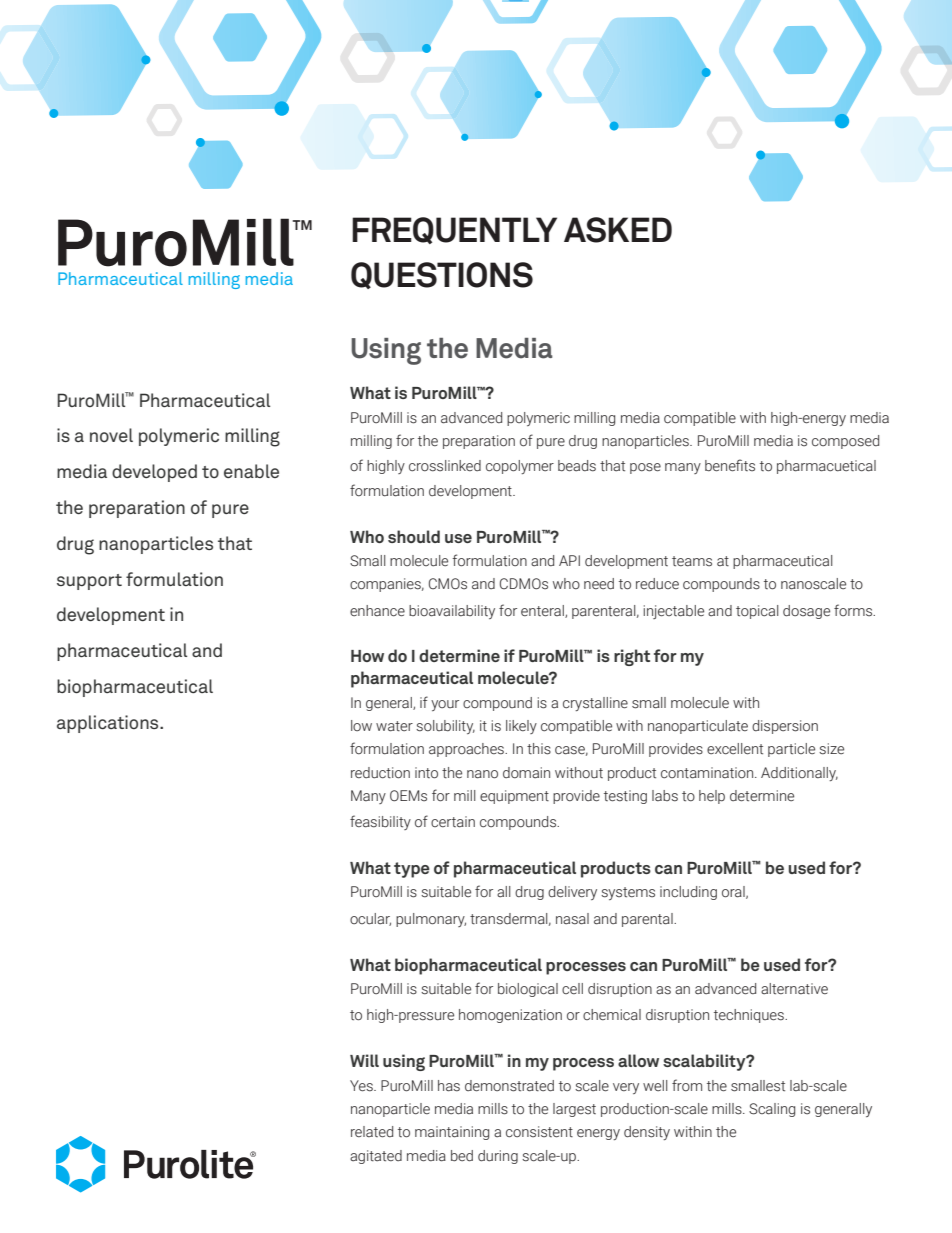  Describe the element at coordinates (370, 919) in the screenshot. I see `ocular` at that location.
